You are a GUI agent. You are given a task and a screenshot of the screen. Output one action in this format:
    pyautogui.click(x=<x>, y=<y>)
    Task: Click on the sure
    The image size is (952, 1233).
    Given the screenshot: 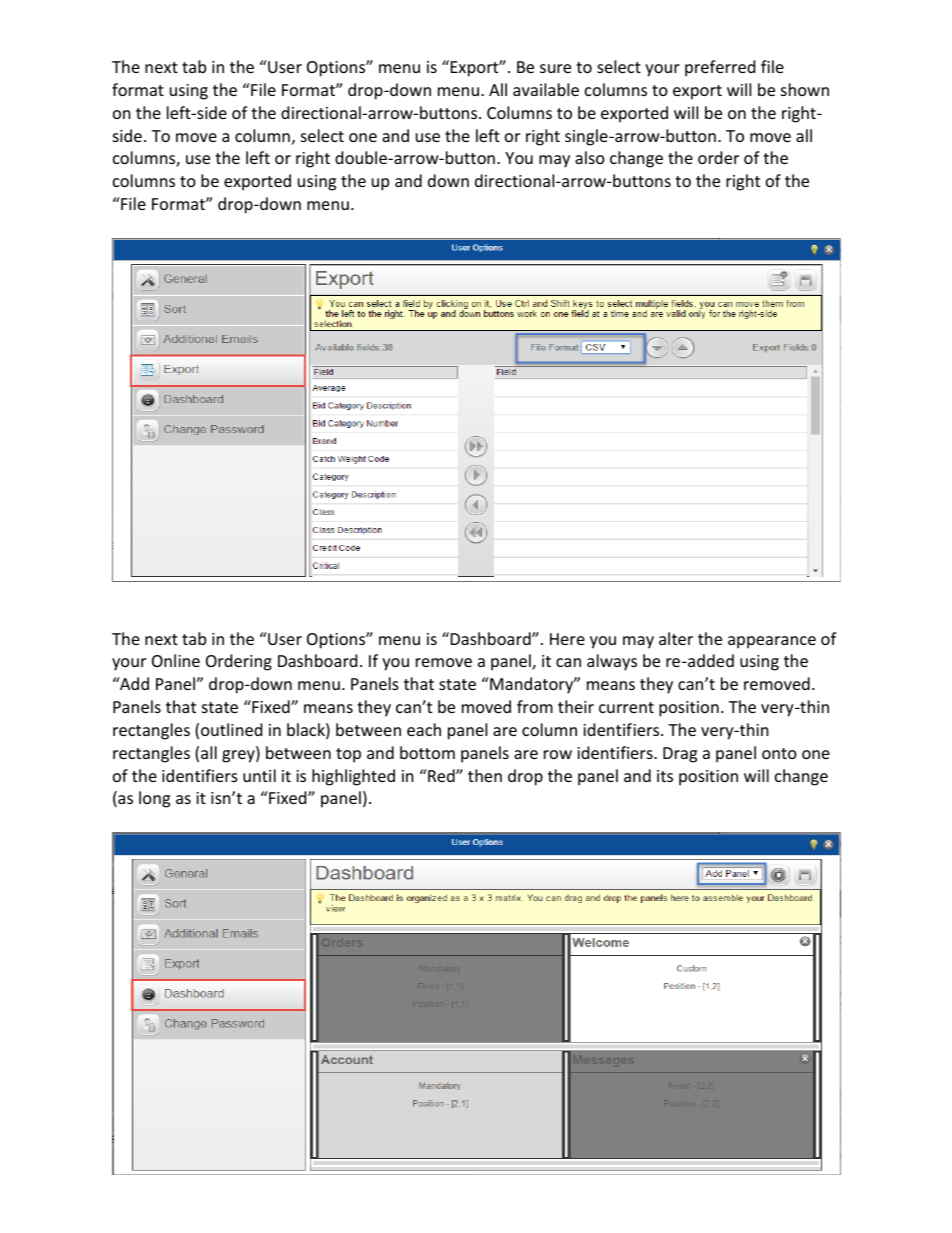 What is the action you would take?
    pyautogui.click(x=555, y=68)
